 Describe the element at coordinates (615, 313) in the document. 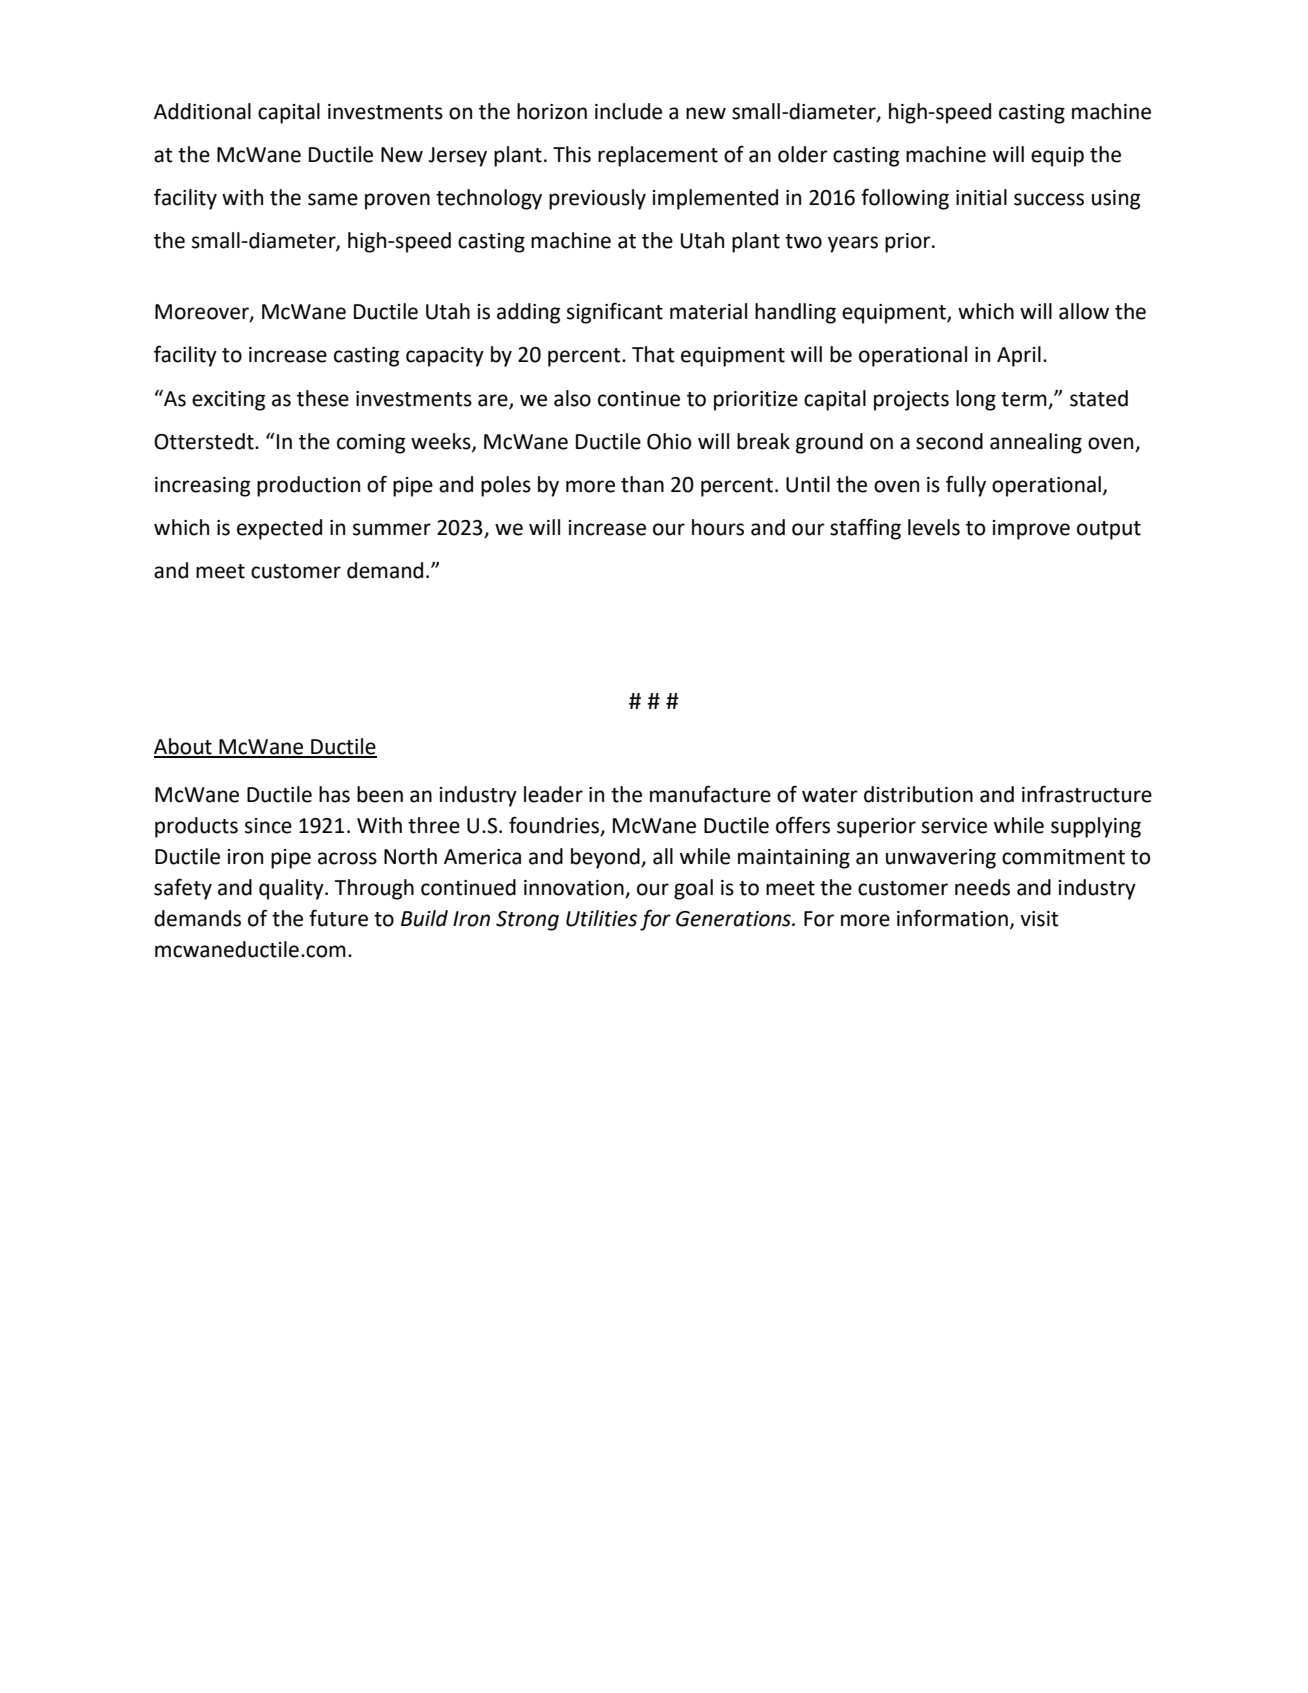

I see `significant` at that location.
